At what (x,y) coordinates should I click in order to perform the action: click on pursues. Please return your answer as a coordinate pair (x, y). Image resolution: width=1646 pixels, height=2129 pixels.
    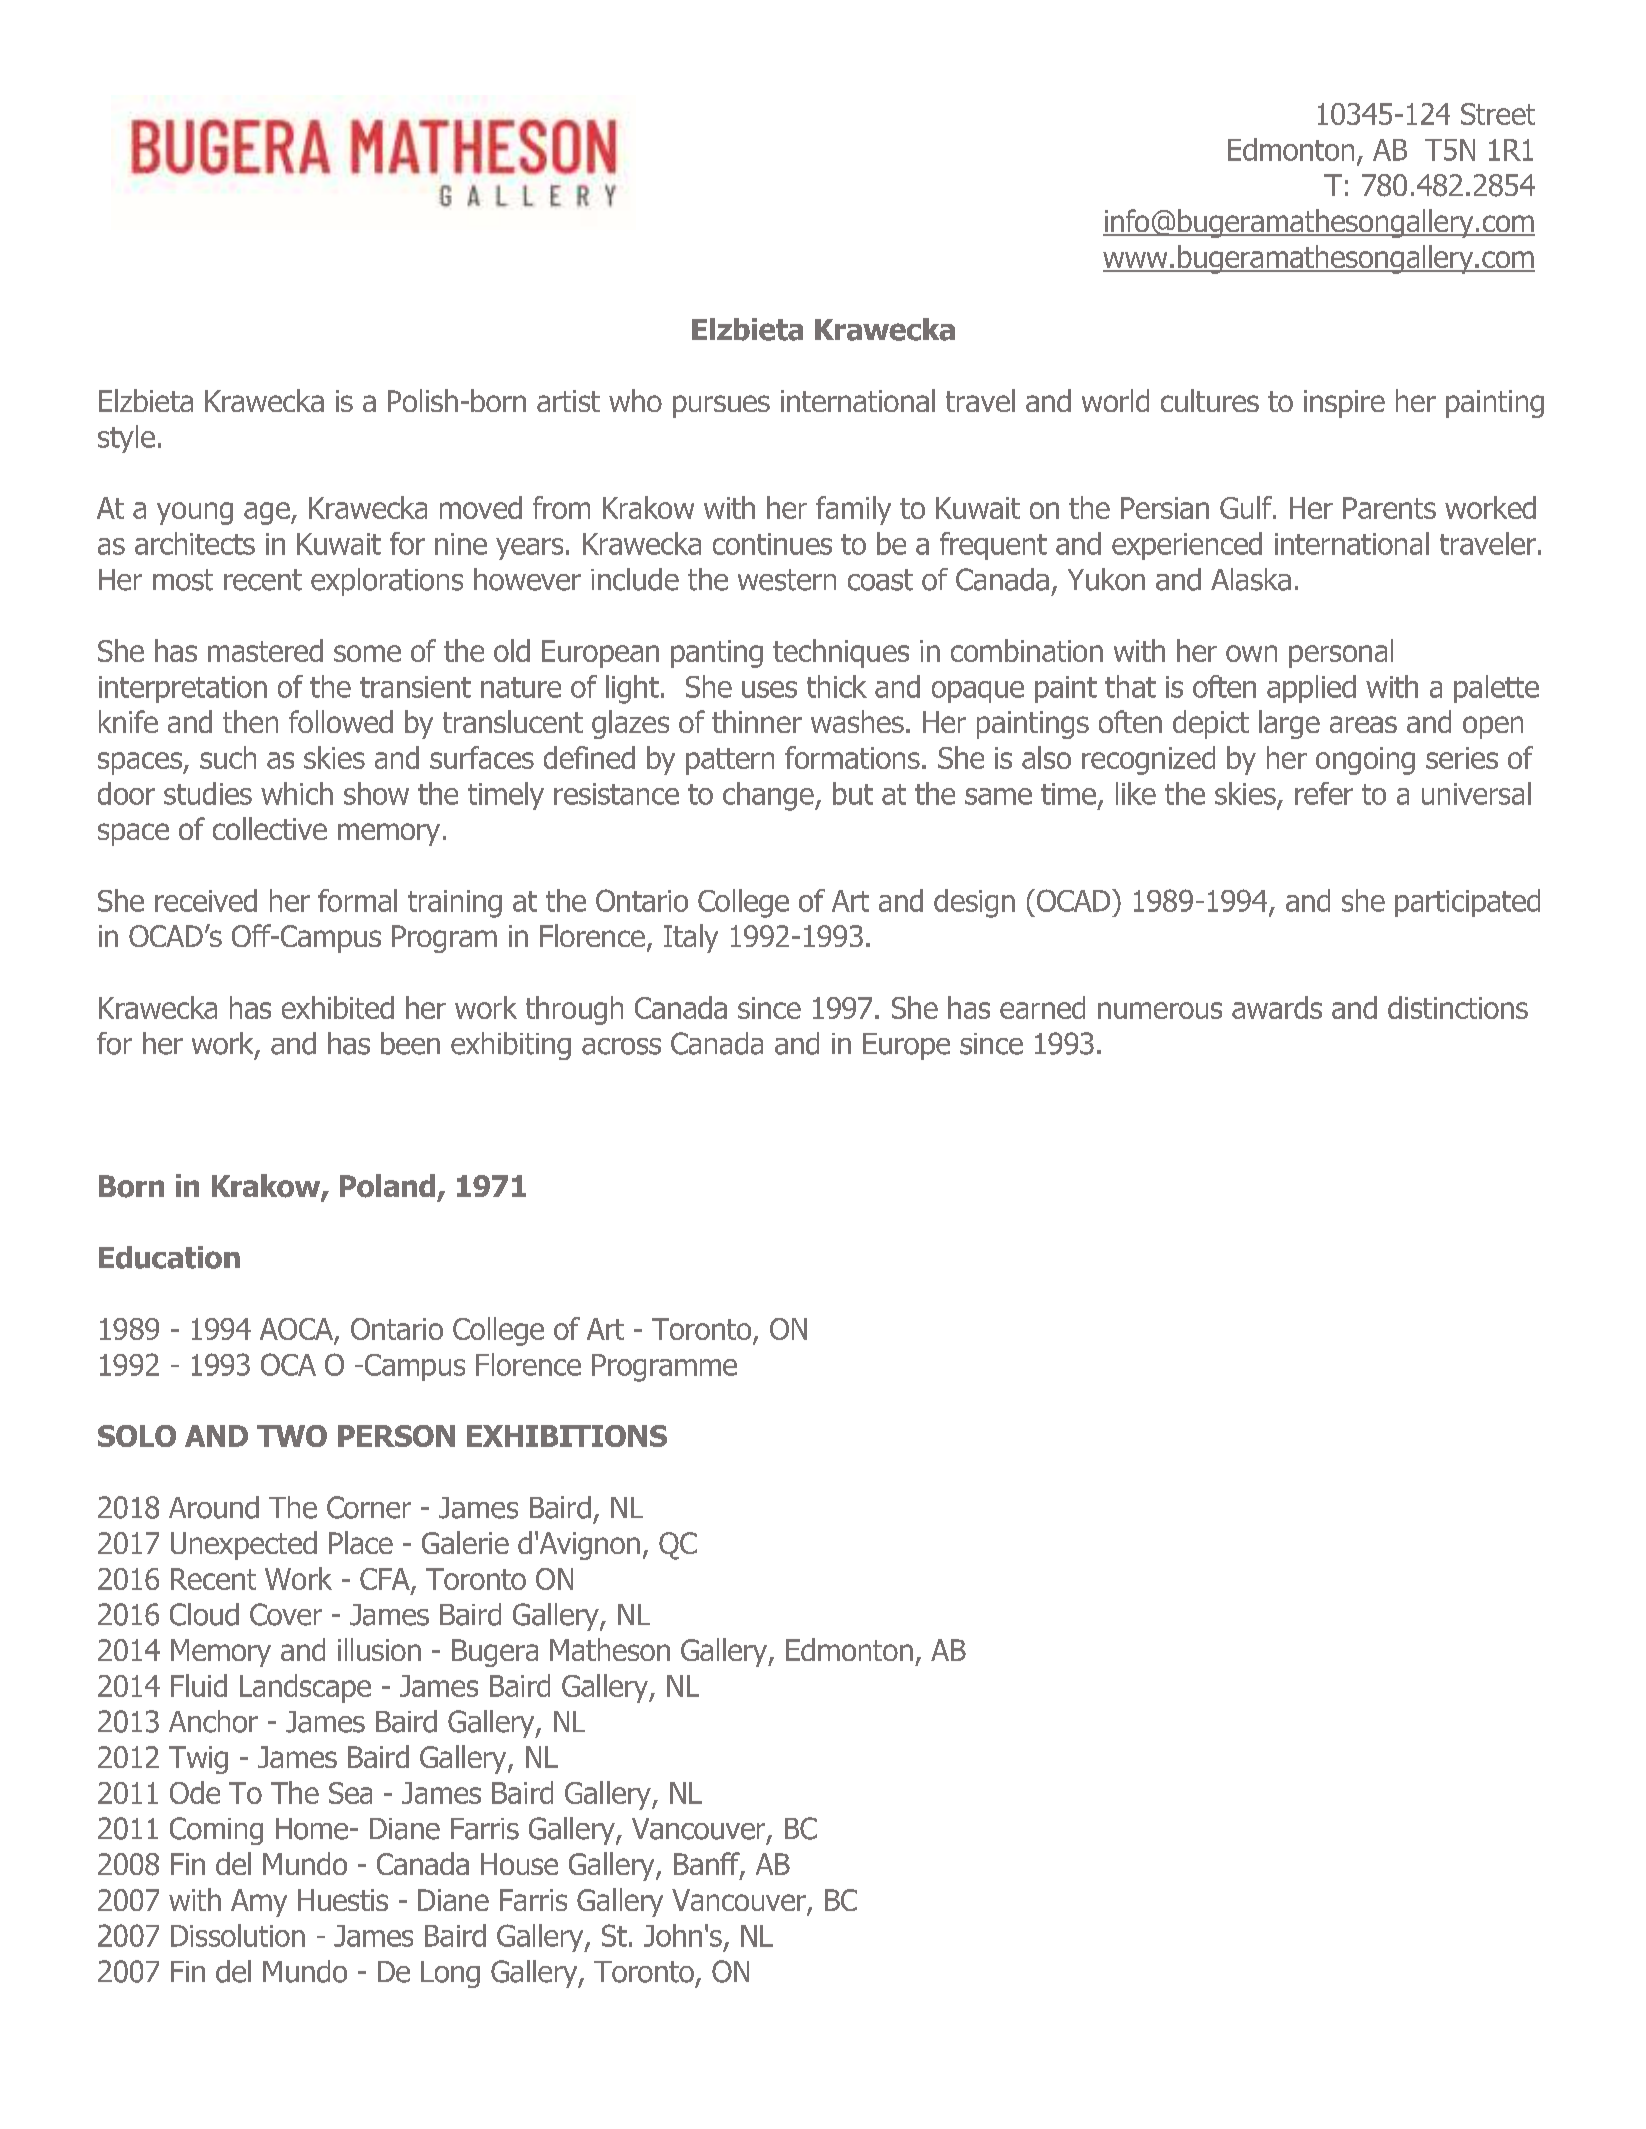
    Looking at the image, I should click on (721, 406).
